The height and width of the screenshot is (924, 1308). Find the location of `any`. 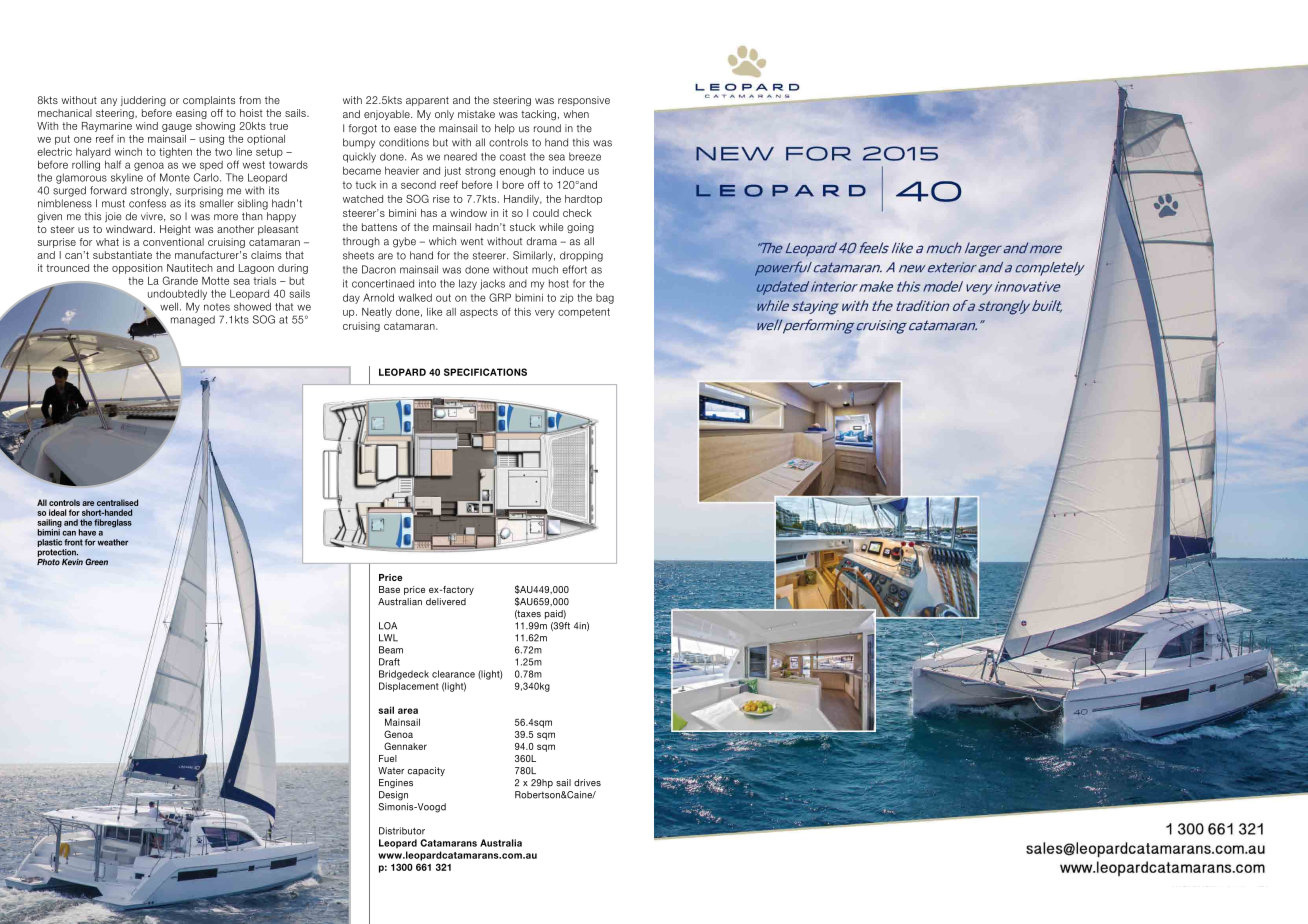

any is located at coordinates (109, 102).
